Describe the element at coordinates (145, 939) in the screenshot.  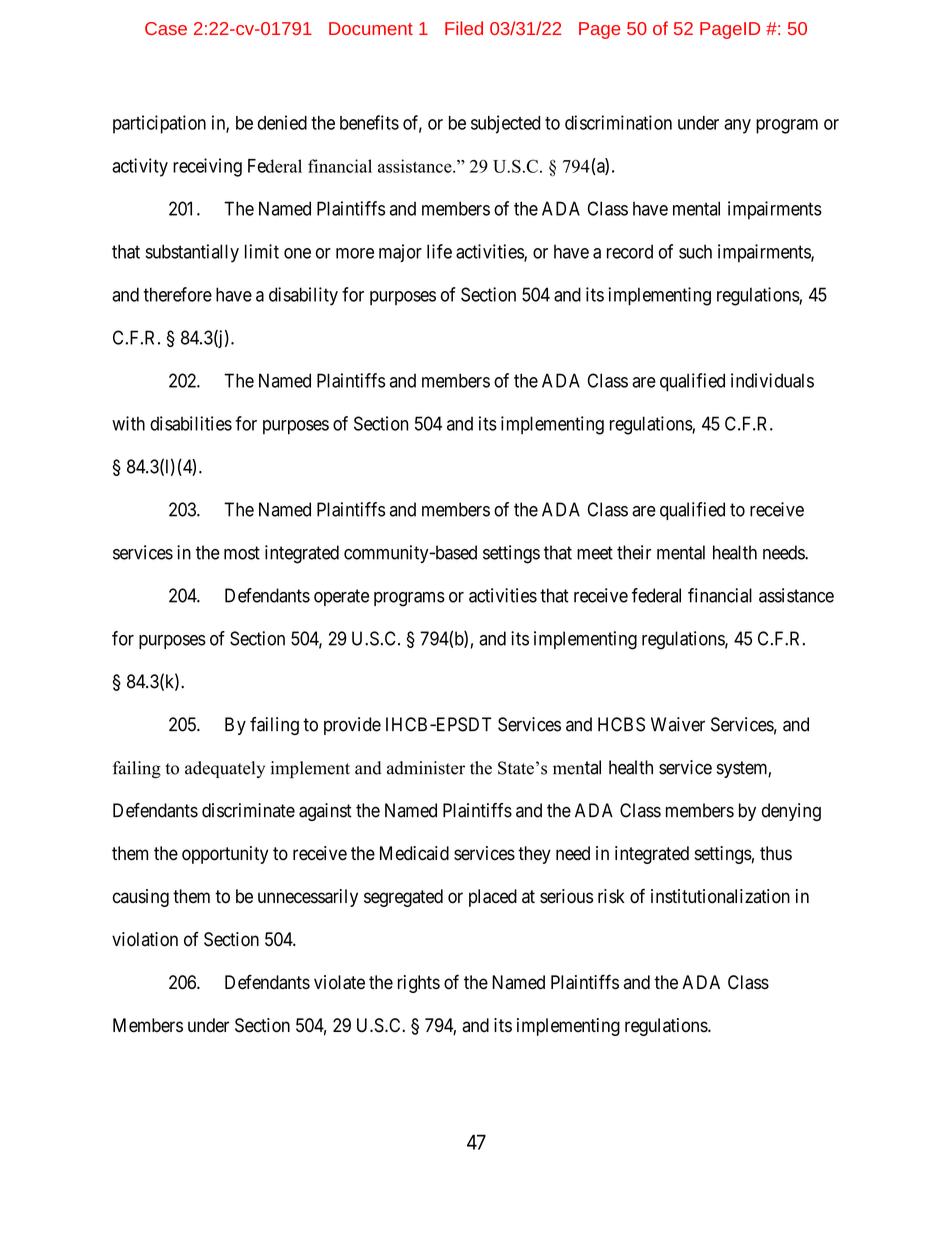
I see `violation` at that location.
